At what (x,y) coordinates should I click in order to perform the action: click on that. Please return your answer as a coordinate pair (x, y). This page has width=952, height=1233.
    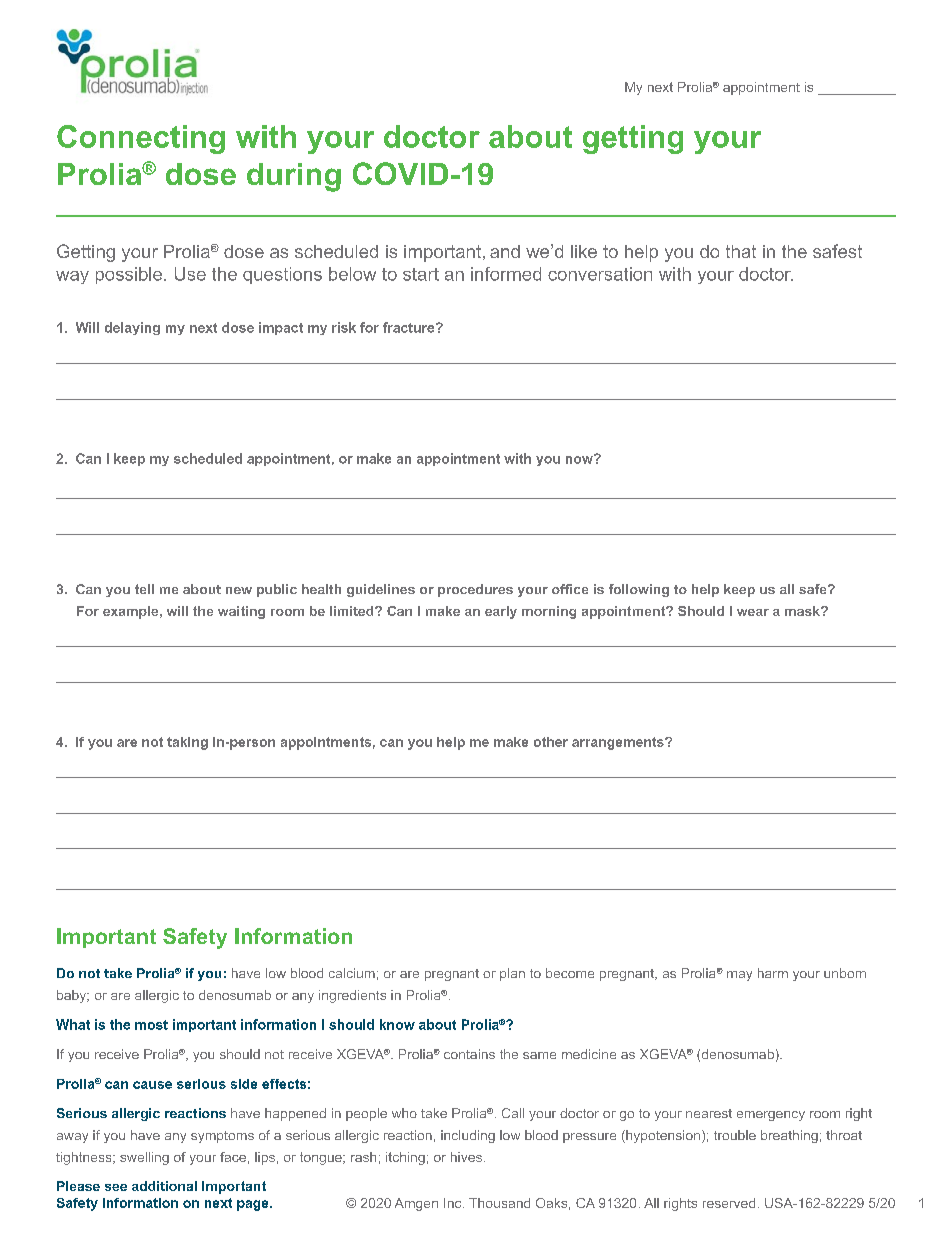
    Looking at the image, I should click on (741, 251).
